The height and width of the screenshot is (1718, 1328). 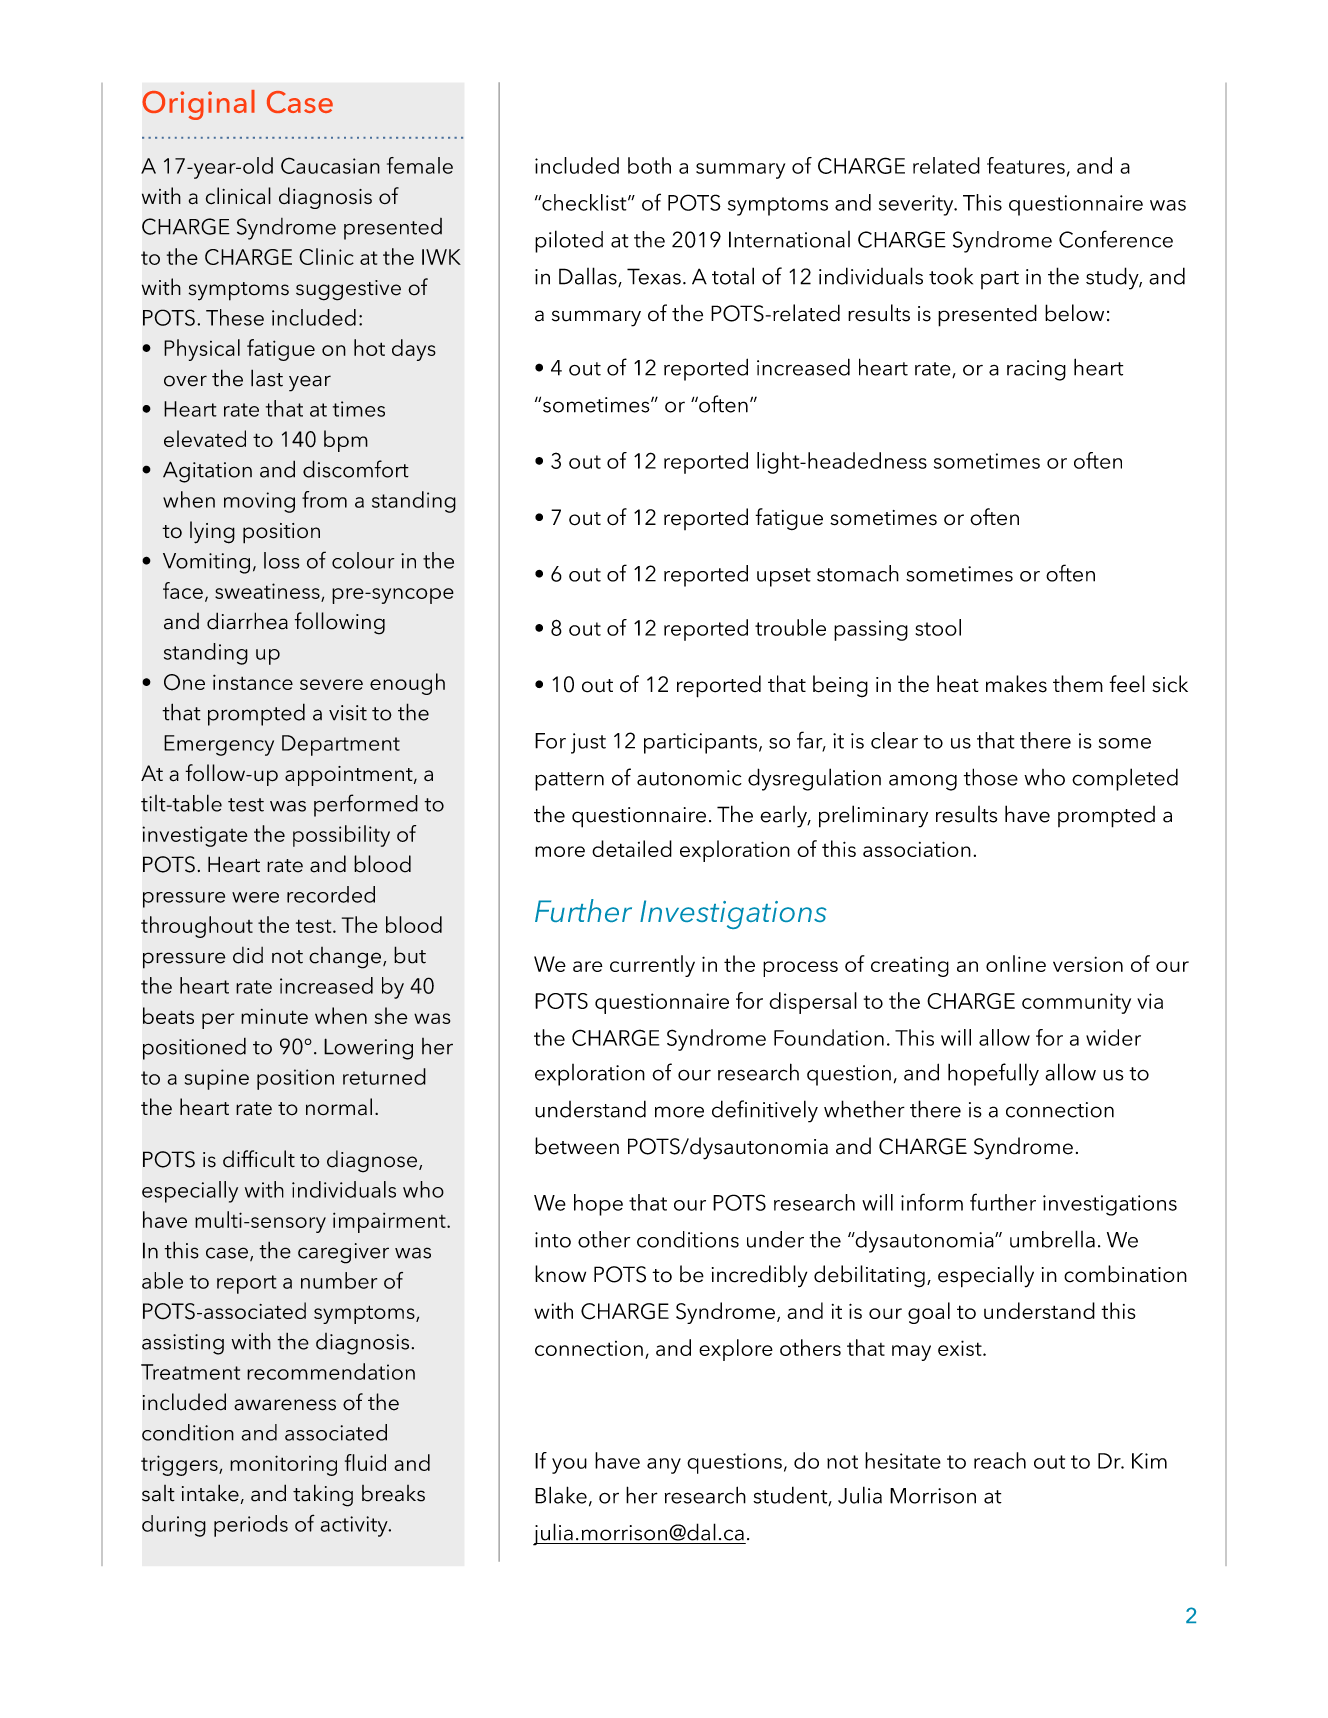 What do you see at coordinates (652, 966) in the screenshot?
I see `currently` at bounding box center [652, 966].
